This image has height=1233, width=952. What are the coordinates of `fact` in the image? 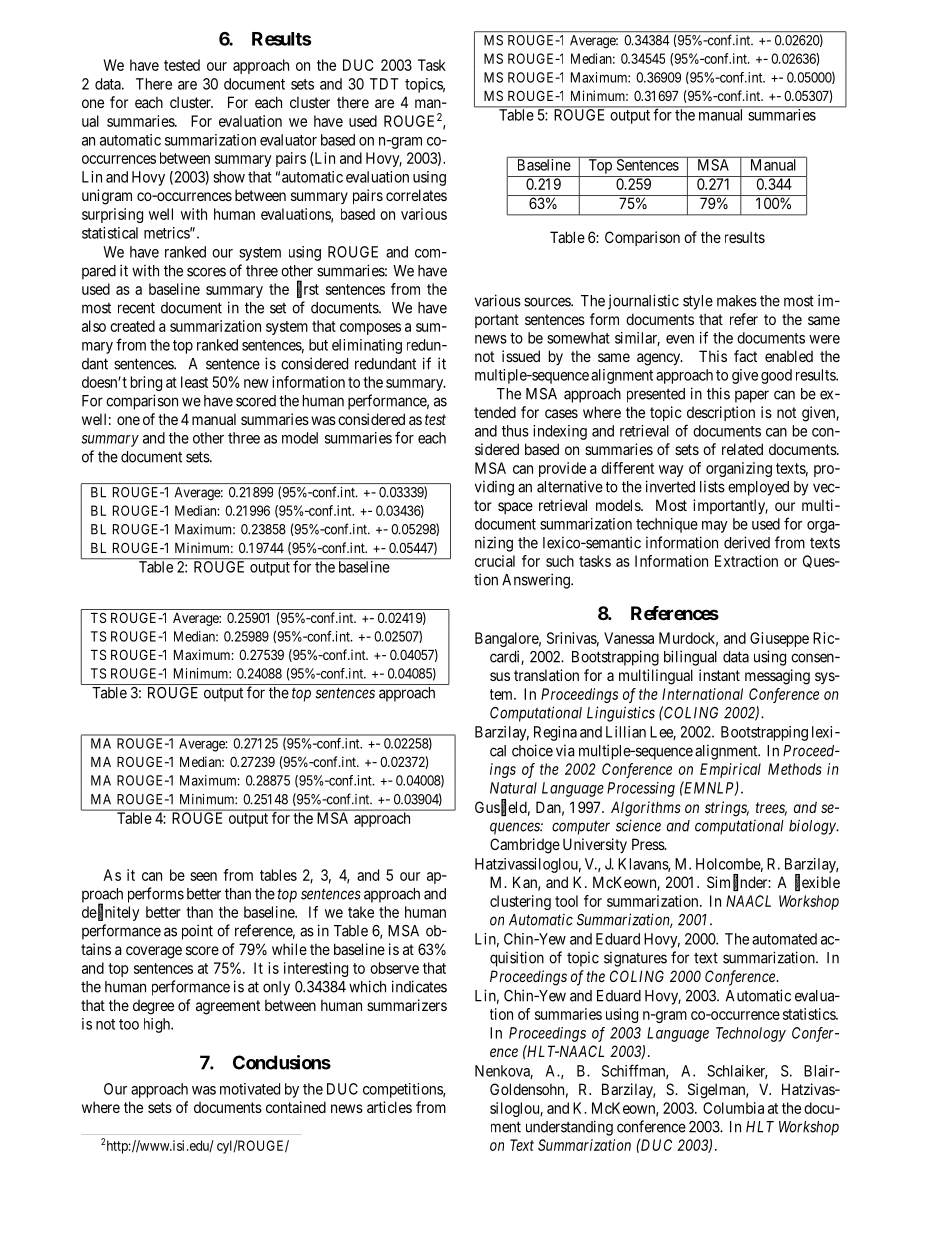 It's located at (745, 356).
